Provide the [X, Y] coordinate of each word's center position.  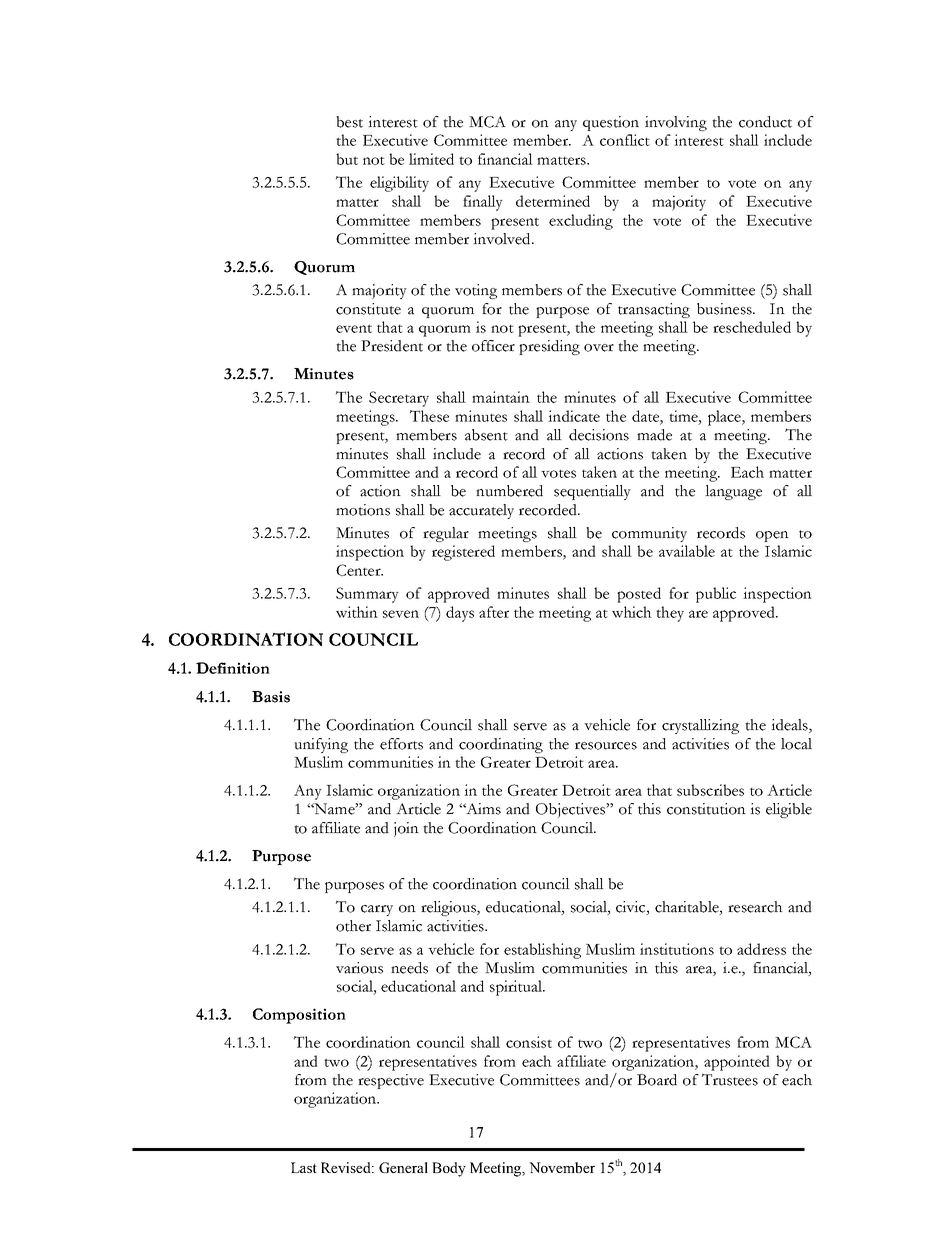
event [354, 328]
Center [359, 570]
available [687, 551]
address [761, 949]
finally [483, 203]
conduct [765, 122]
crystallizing [700, 726]
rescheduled [752, 327]
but [347, 159]
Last [304, 1167]
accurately [481, 511]
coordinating [501, 745]
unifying [321, 745]
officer [493, 346]
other [353, 926]
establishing [542, 951]
